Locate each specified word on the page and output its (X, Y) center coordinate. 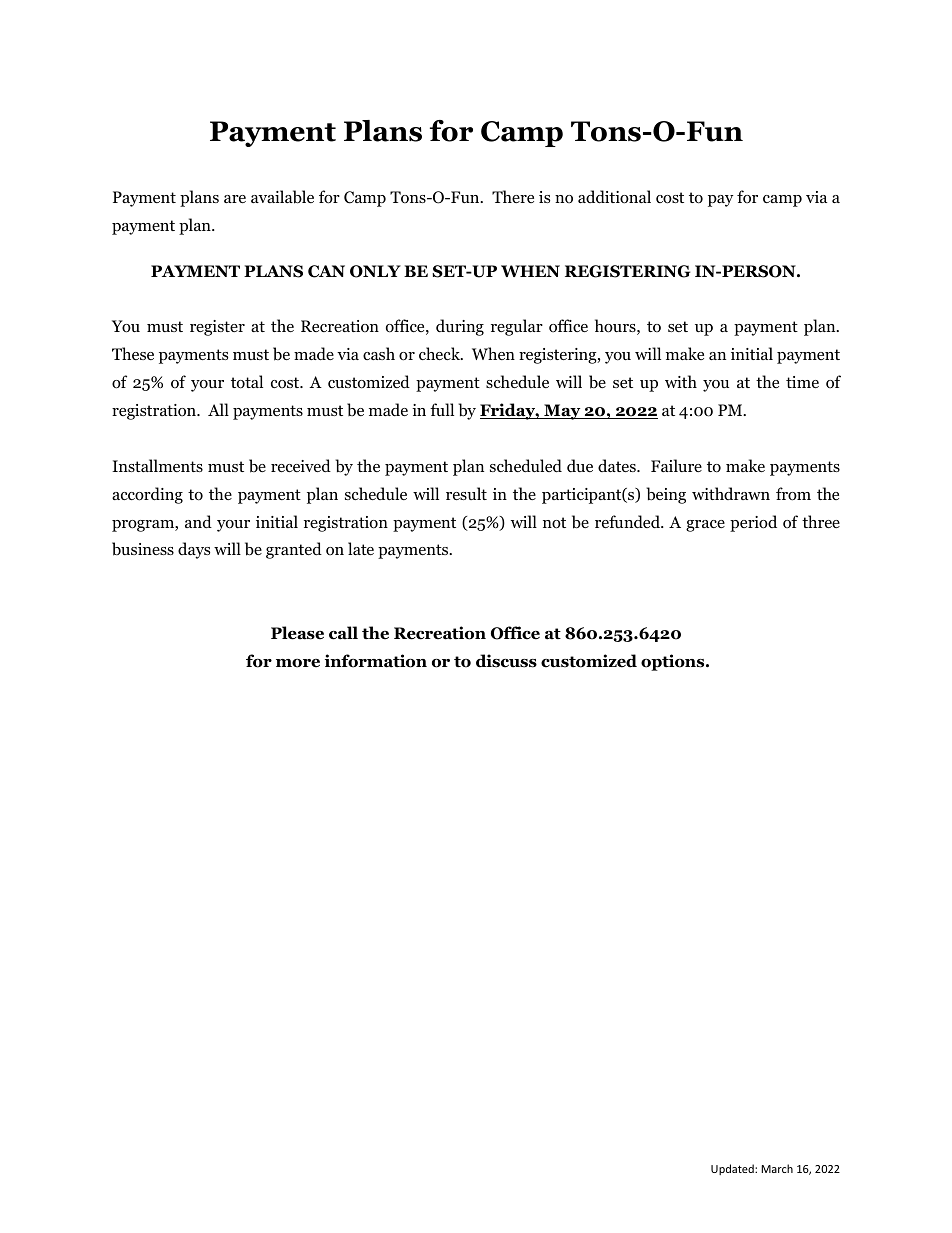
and (198, 521)
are (235, 199)
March (777, 1168)
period (753, 523)
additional (614, 197)
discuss (506, 661)
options (674, 662)
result (466, 493)
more (298, 663)
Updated (733, 1169)
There (513, 196)
